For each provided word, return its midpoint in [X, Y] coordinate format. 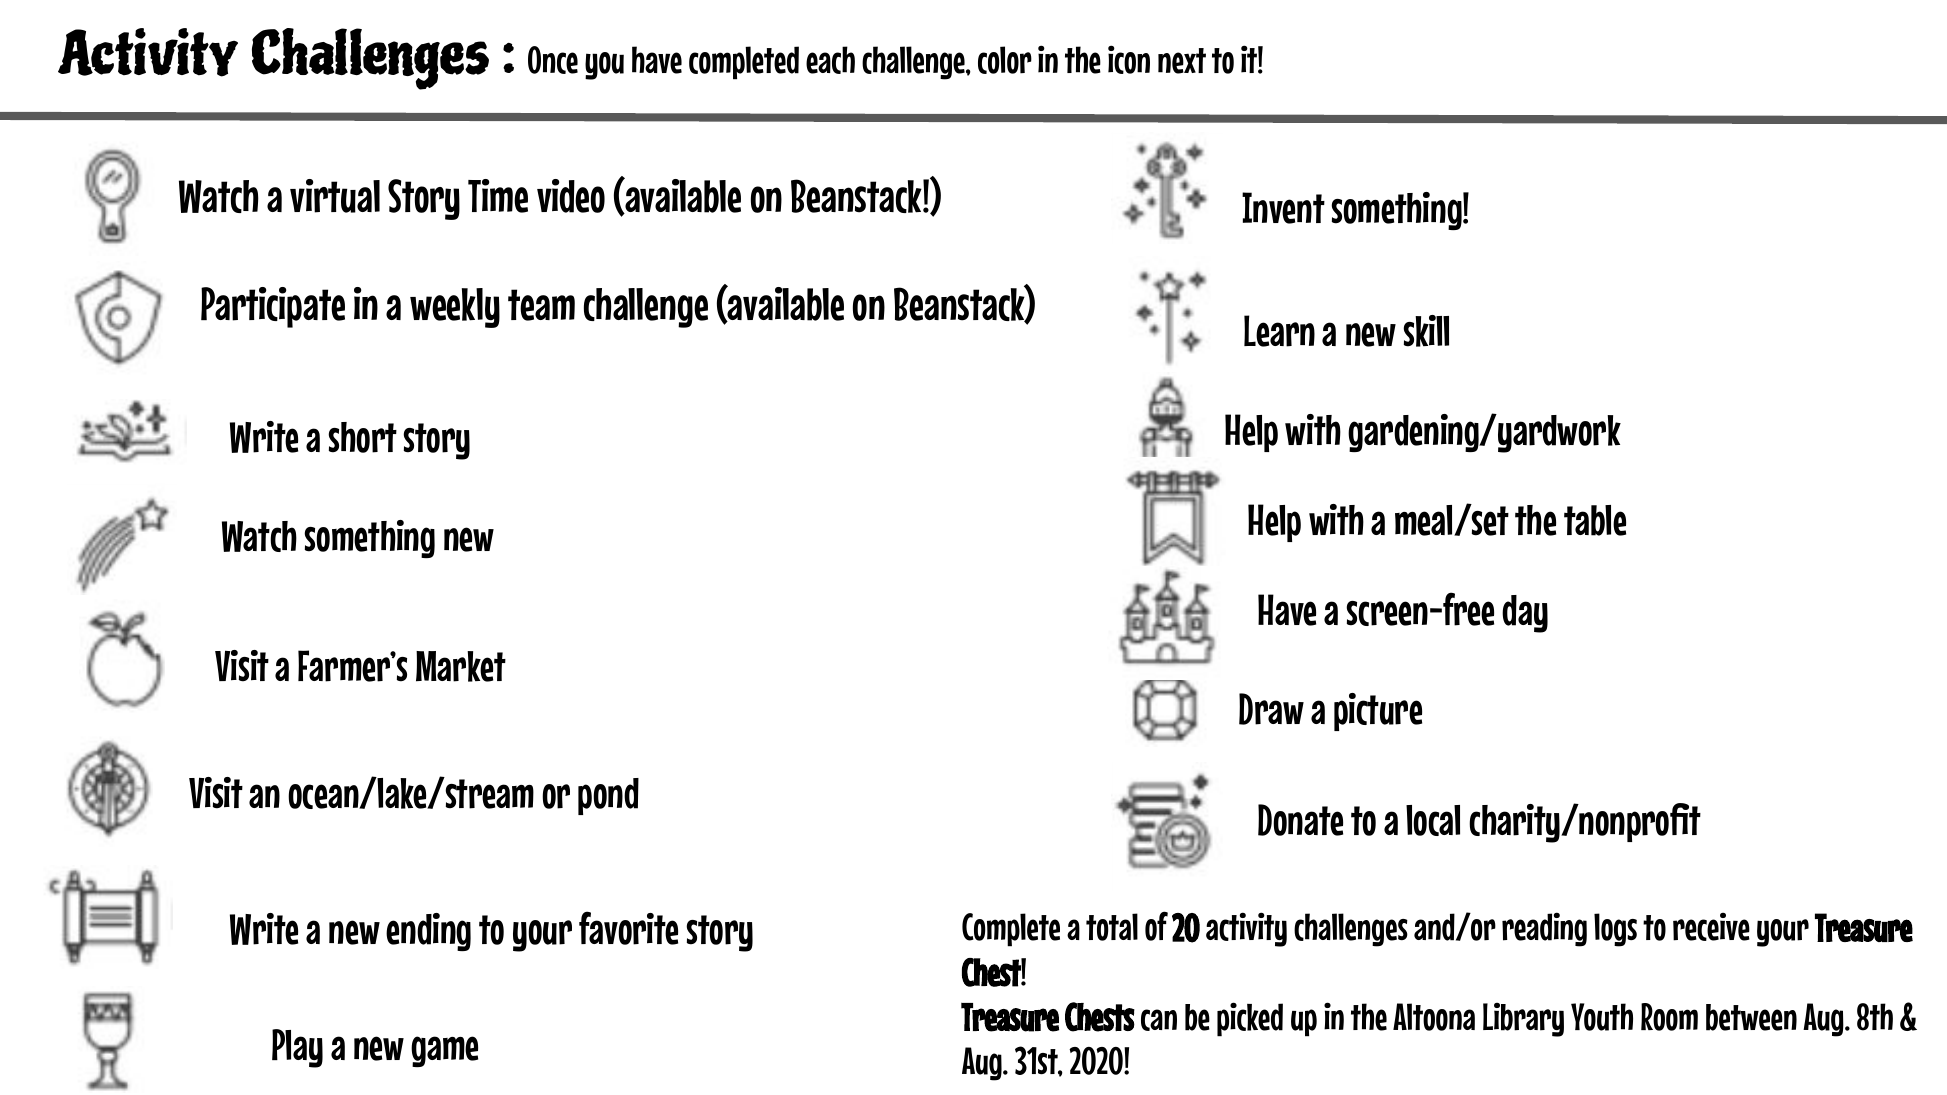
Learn [1279, 331]
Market [461, 666]
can [1159, 1020]
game [444, 1051]
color [1005, 60]
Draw [1271, 709]
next [1182, 61]
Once [553, 60]
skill [1426, 331]
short [362, 437]
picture [1378, 712]
